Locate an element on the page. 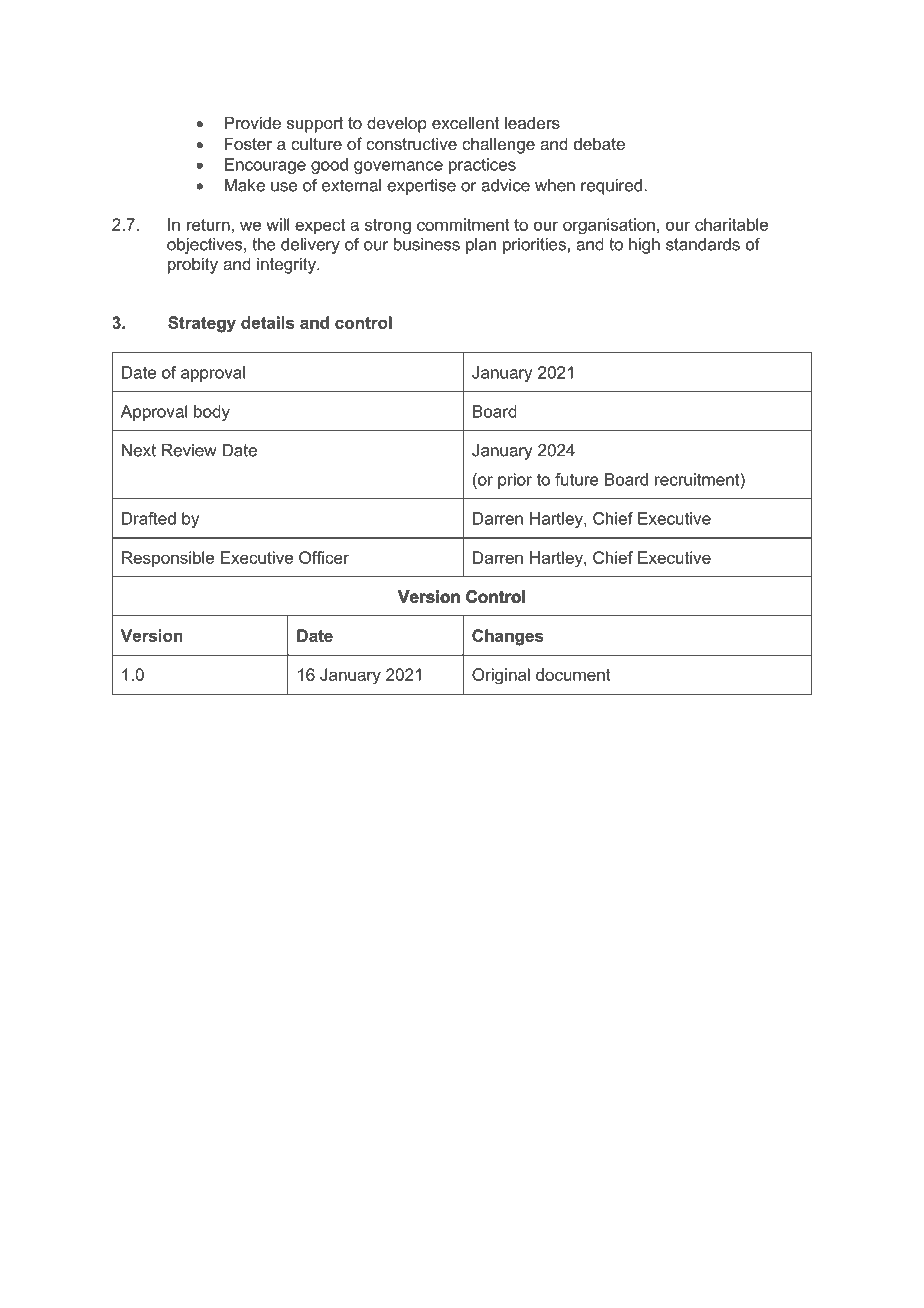 The height and width of the document is (1308, 924). probity is located at coordinates (193, 265).
